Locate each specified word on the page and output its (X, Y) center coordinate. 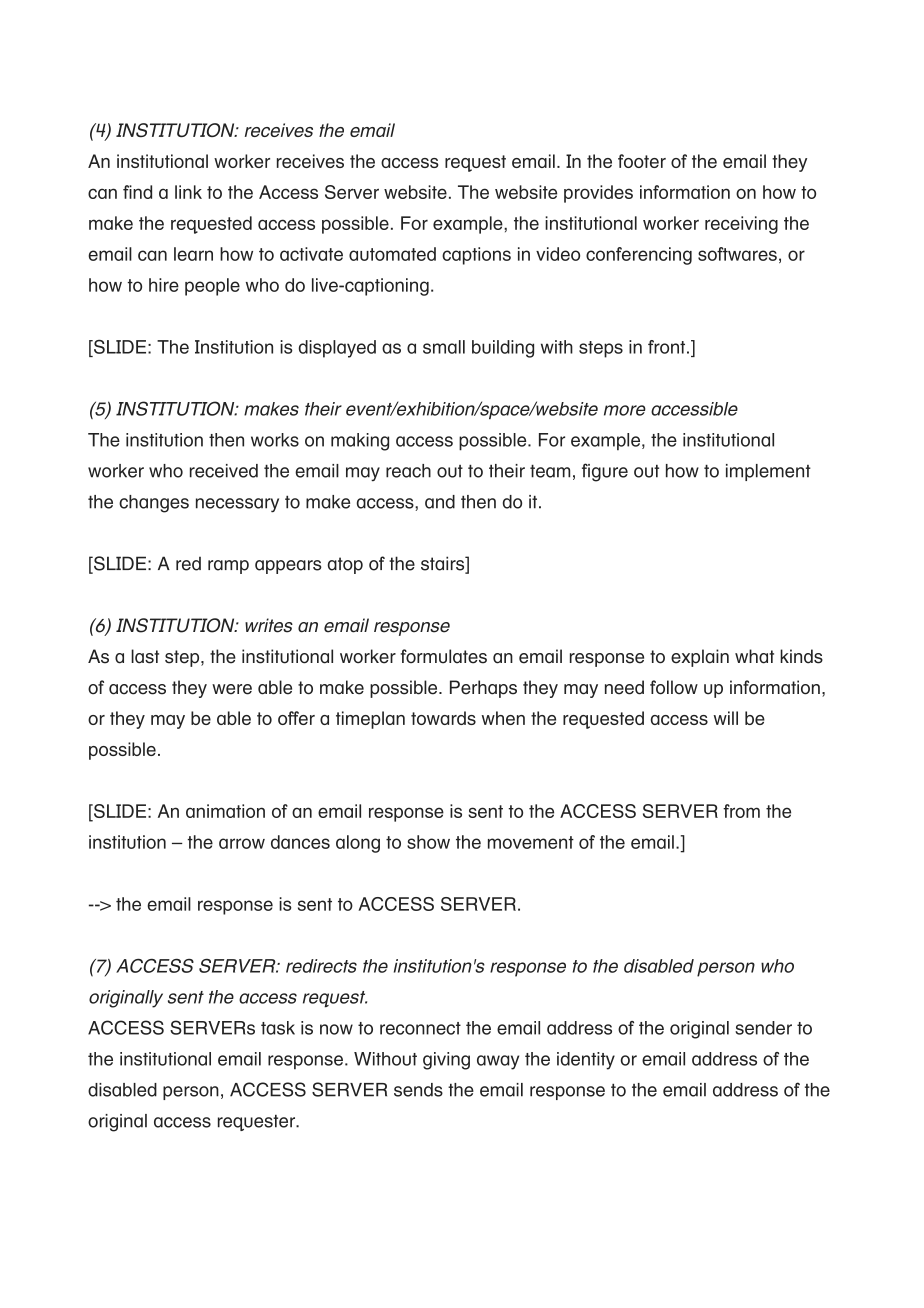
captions (476, 256)
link (188, 192)
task (278, 1028)
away (498, 1062)
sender (763, 1028)
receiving (741, 225)
